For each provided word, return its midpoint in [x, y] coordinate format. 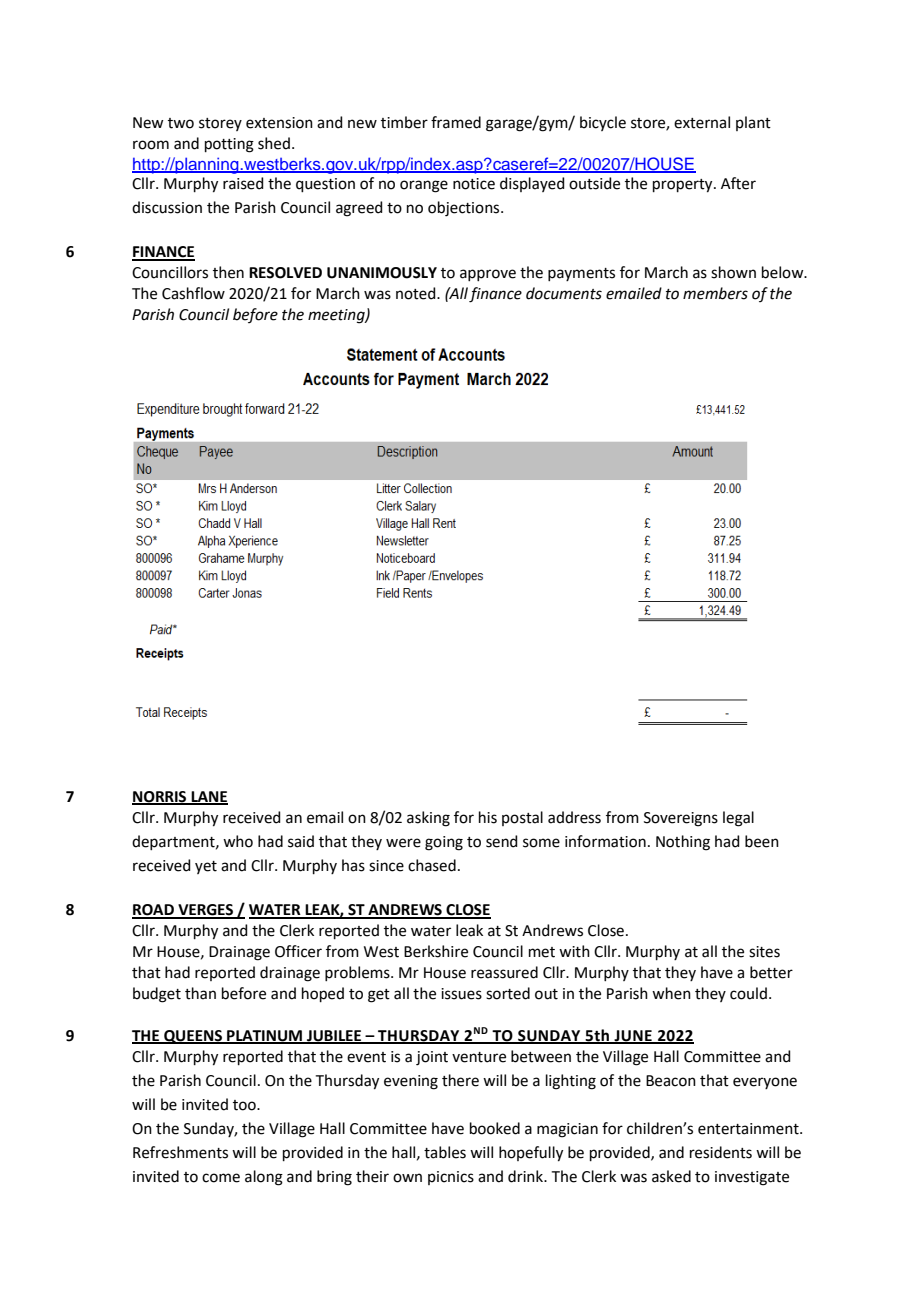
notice [474, 184]
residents [721, 1152]
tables [445, 1152]
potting [229, 145]
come [221, 1178]
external [702, 122]
